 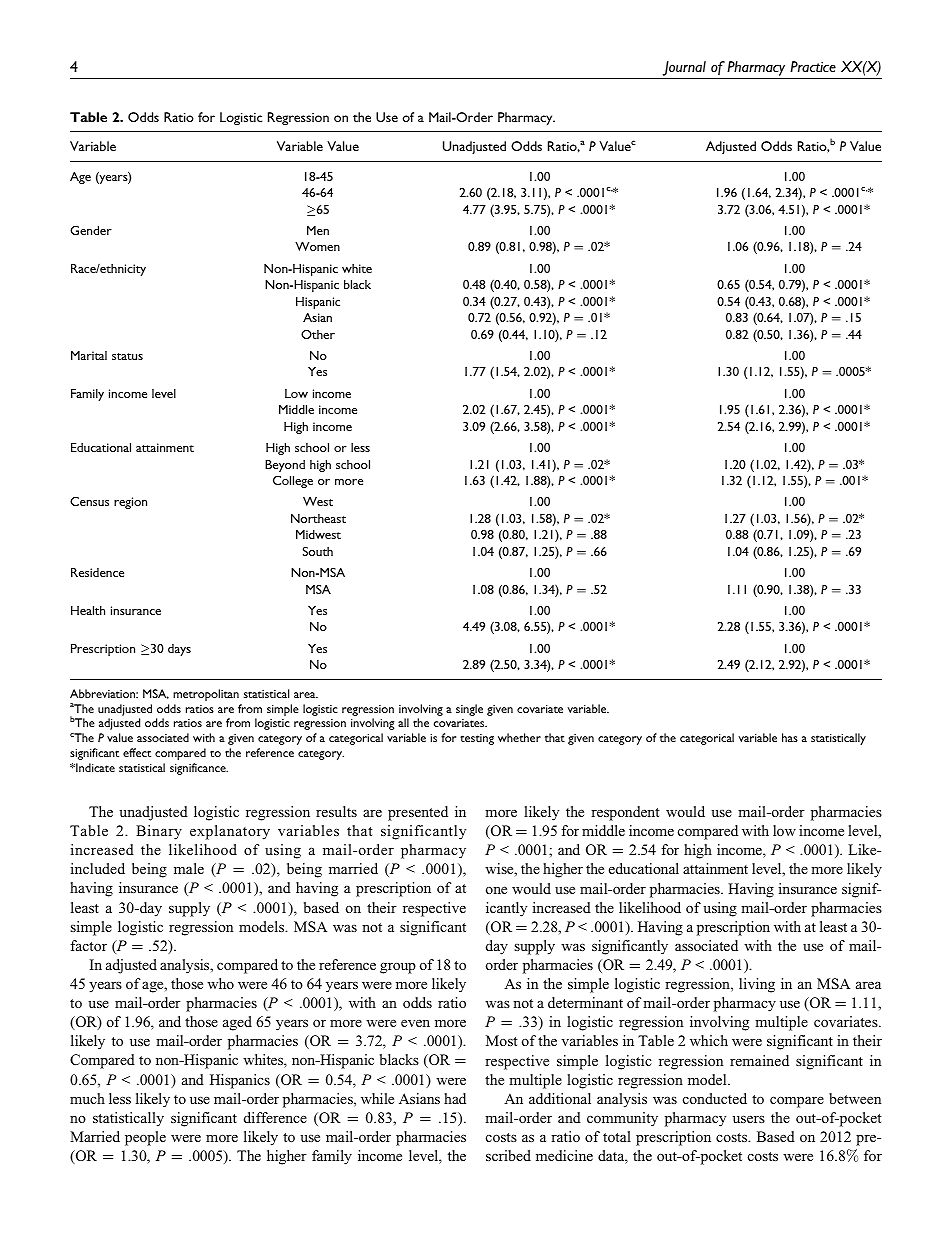 What do you see at coordinates (145, 1138) in the page?
I see `people` at bounding box center [145, 1138].
